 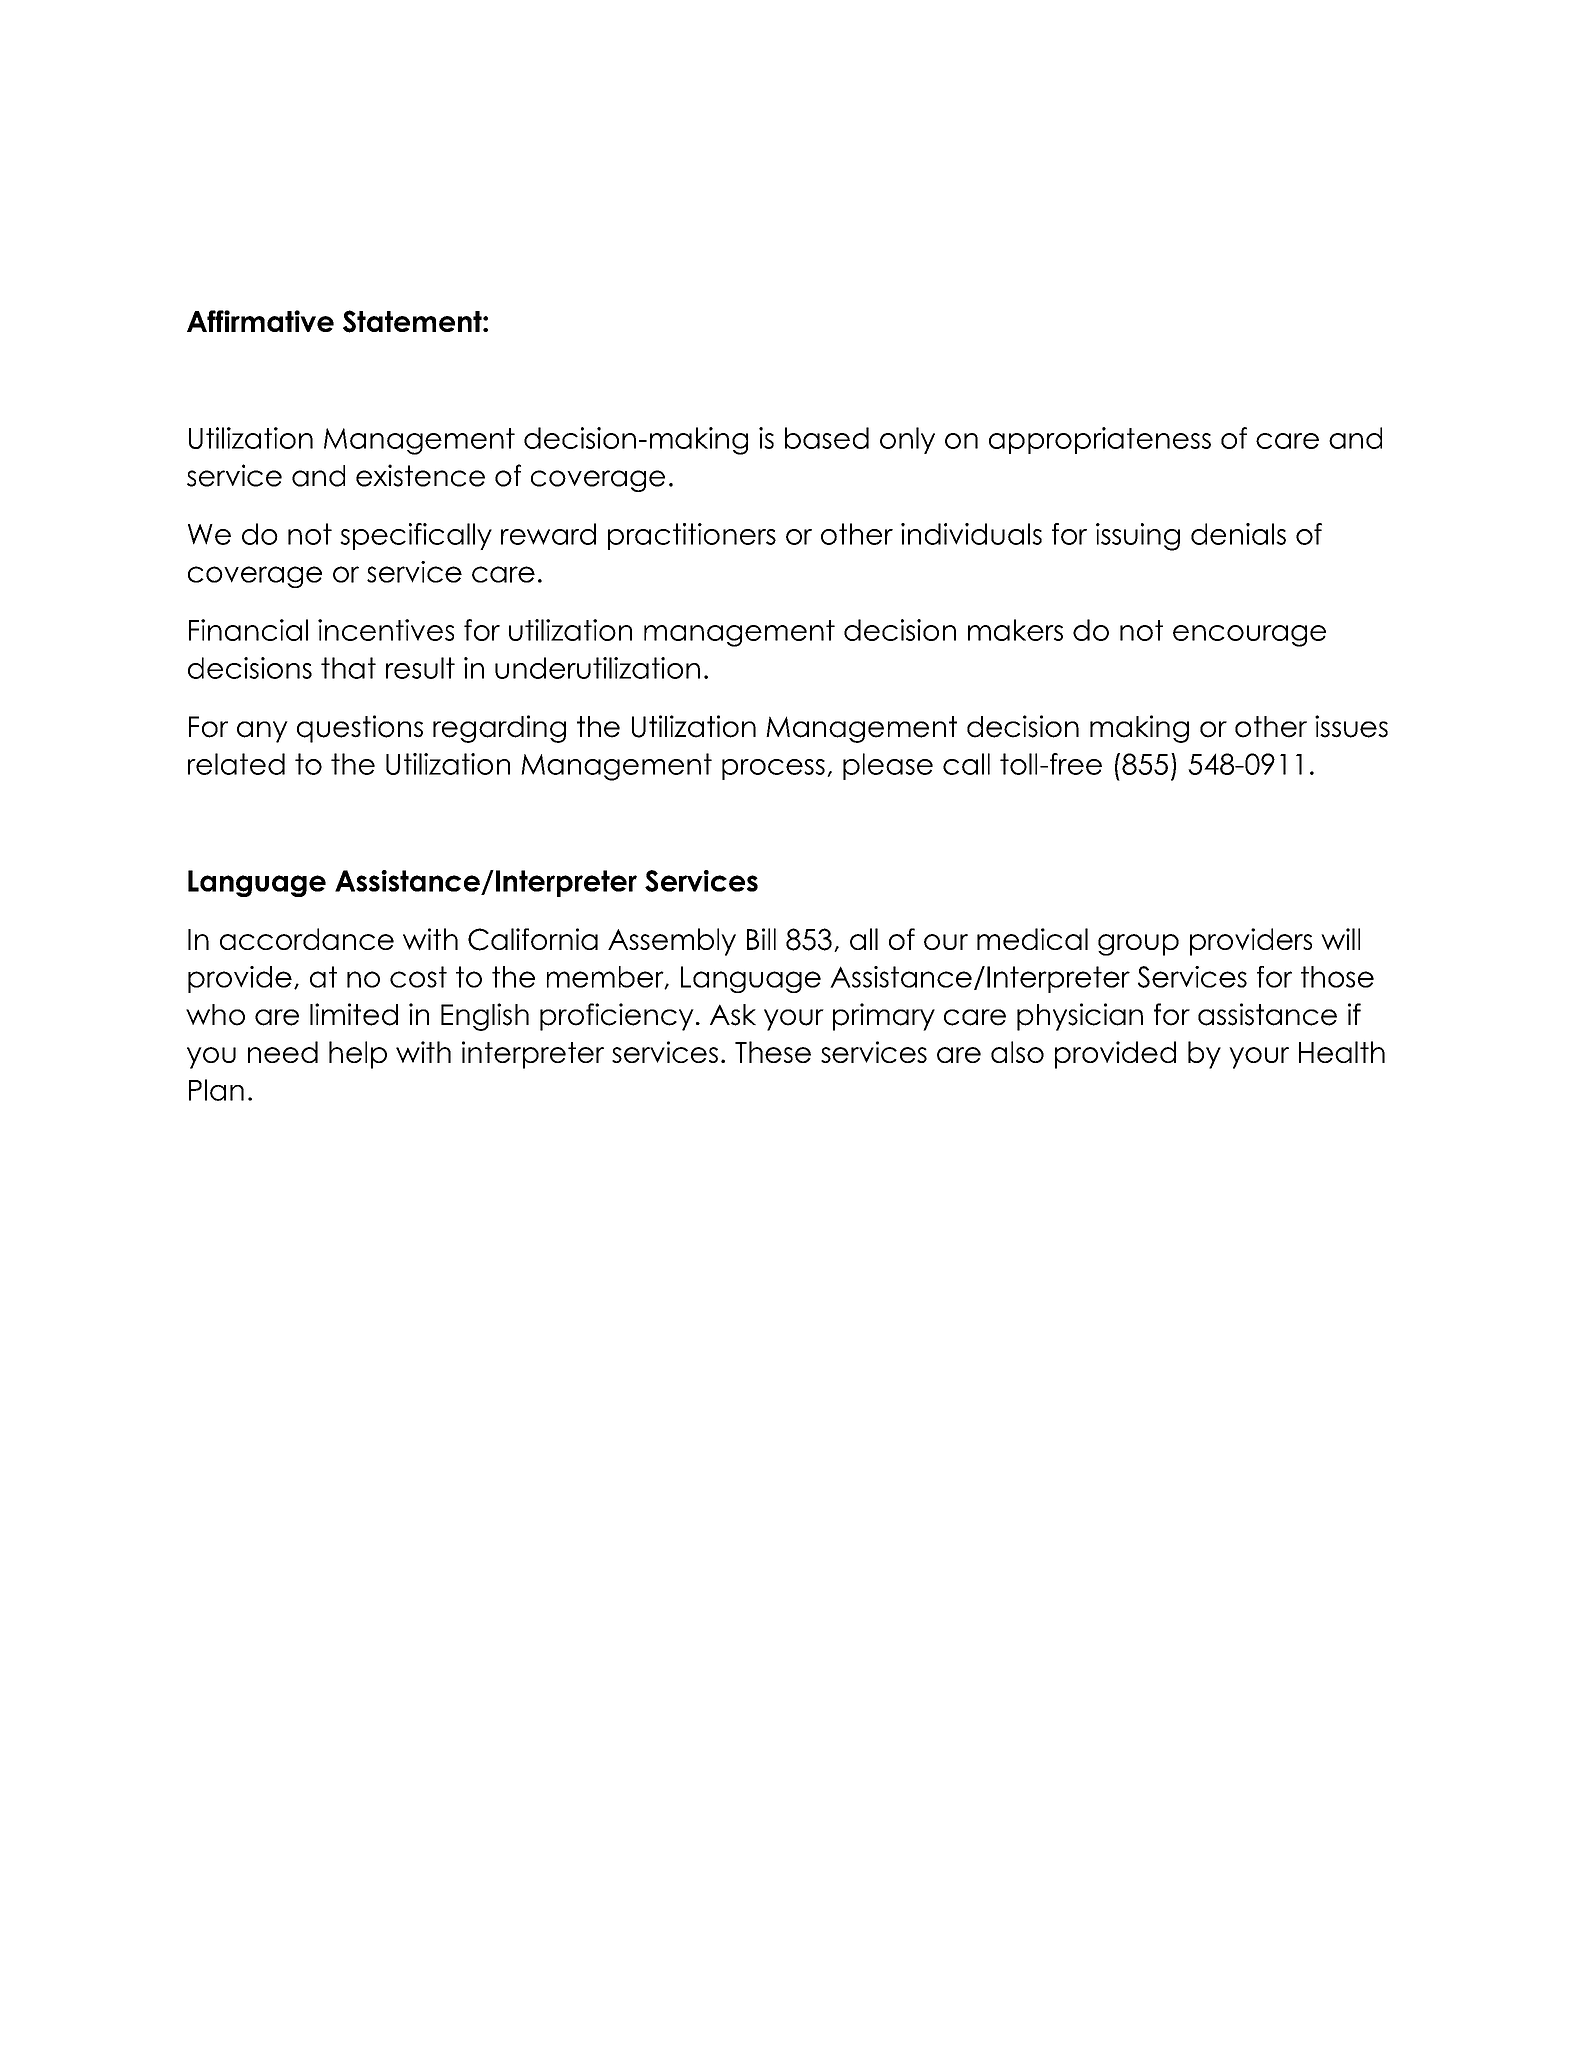 What do you see at coordinates (773, 1052) in the image?
I see `These` at bounding box center [773, 1052].
